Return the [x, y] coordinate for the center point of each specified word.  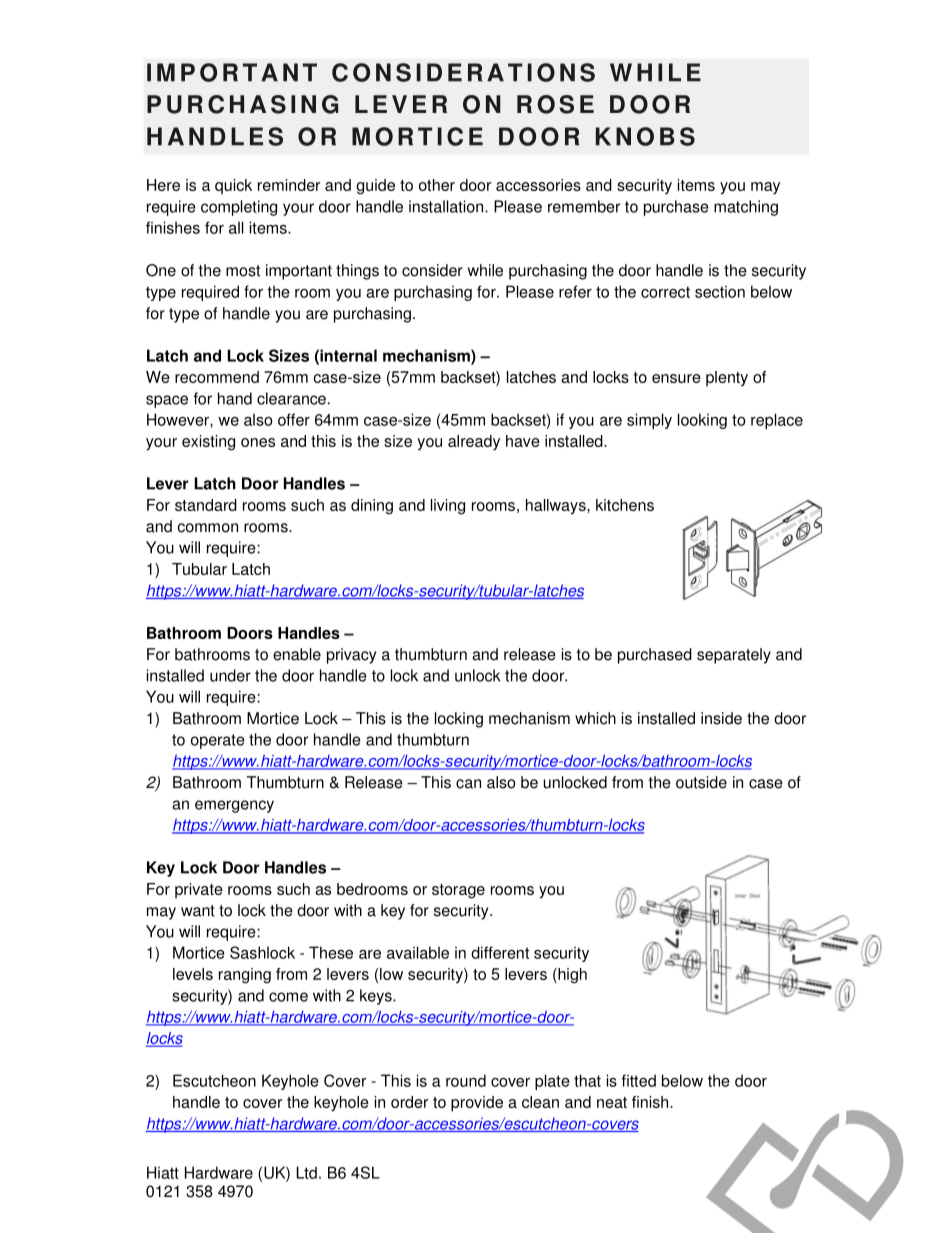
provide [477, 1104]
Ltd [306, 1172]
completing [239, 208]
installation [447, 206]
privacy [351, 656]
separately [734, 656]
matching [746, 208]
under [230, 675]
